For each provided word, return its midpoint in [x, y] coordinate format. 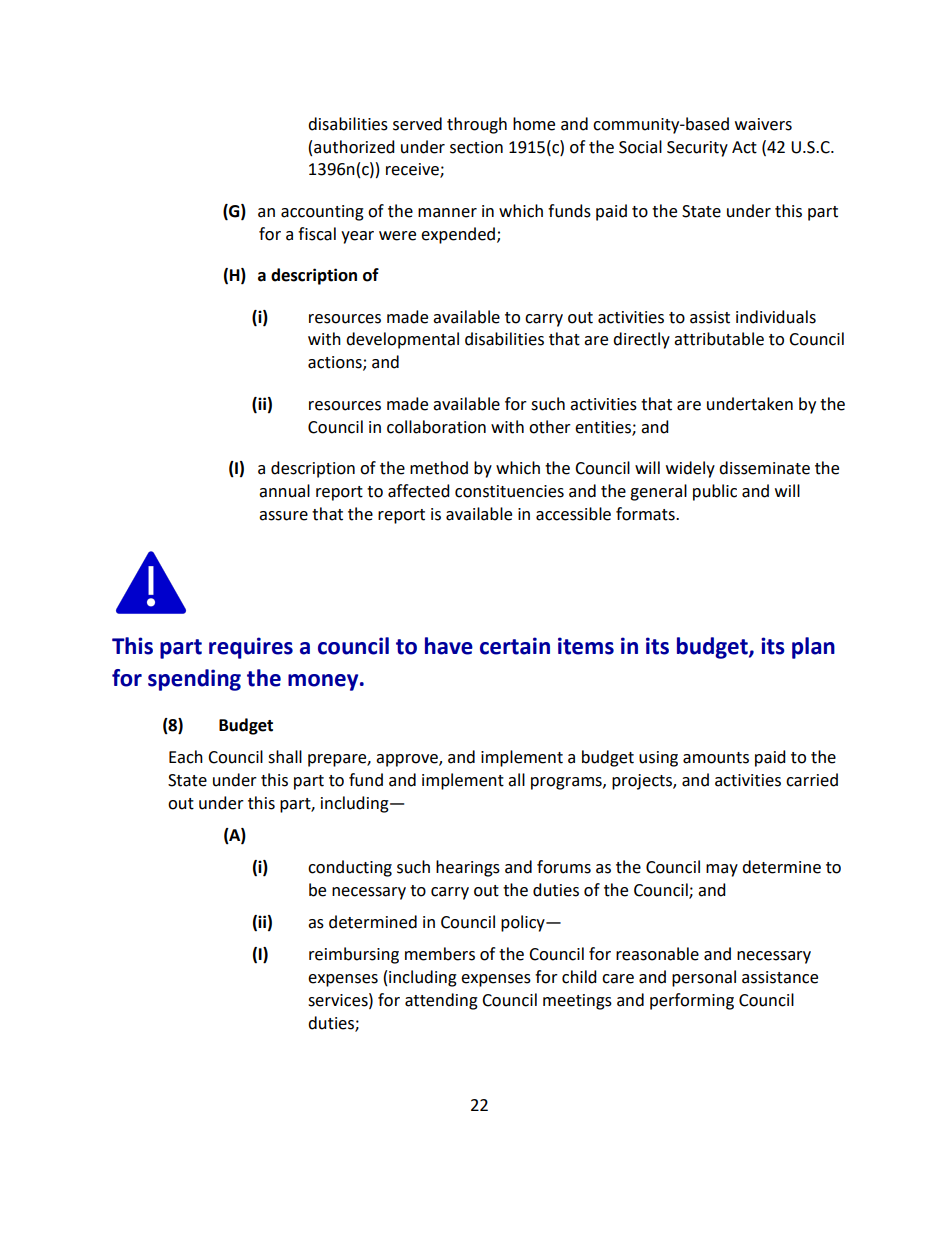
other [550, 427]
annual [284, 491]
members [440, 954]
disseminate [764, 468]
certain [515, 646]
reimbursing [354, 955]
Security [697, 149]
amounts [716, 758]
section [476, 147]
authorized [354, 147]
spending [194, 680]
